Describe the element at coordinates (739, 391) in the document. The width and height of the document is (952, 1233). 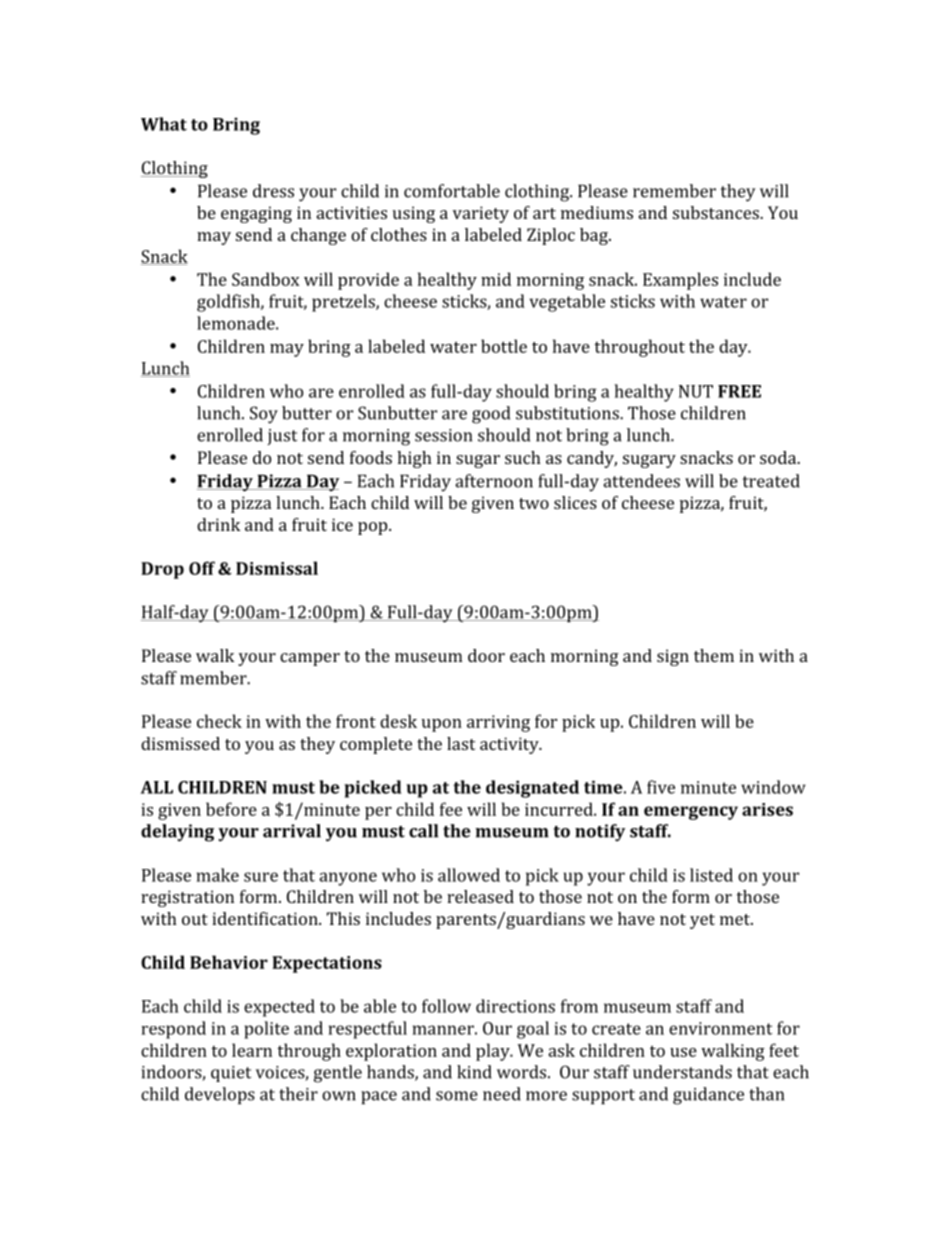
I see `FREE` at that location.
